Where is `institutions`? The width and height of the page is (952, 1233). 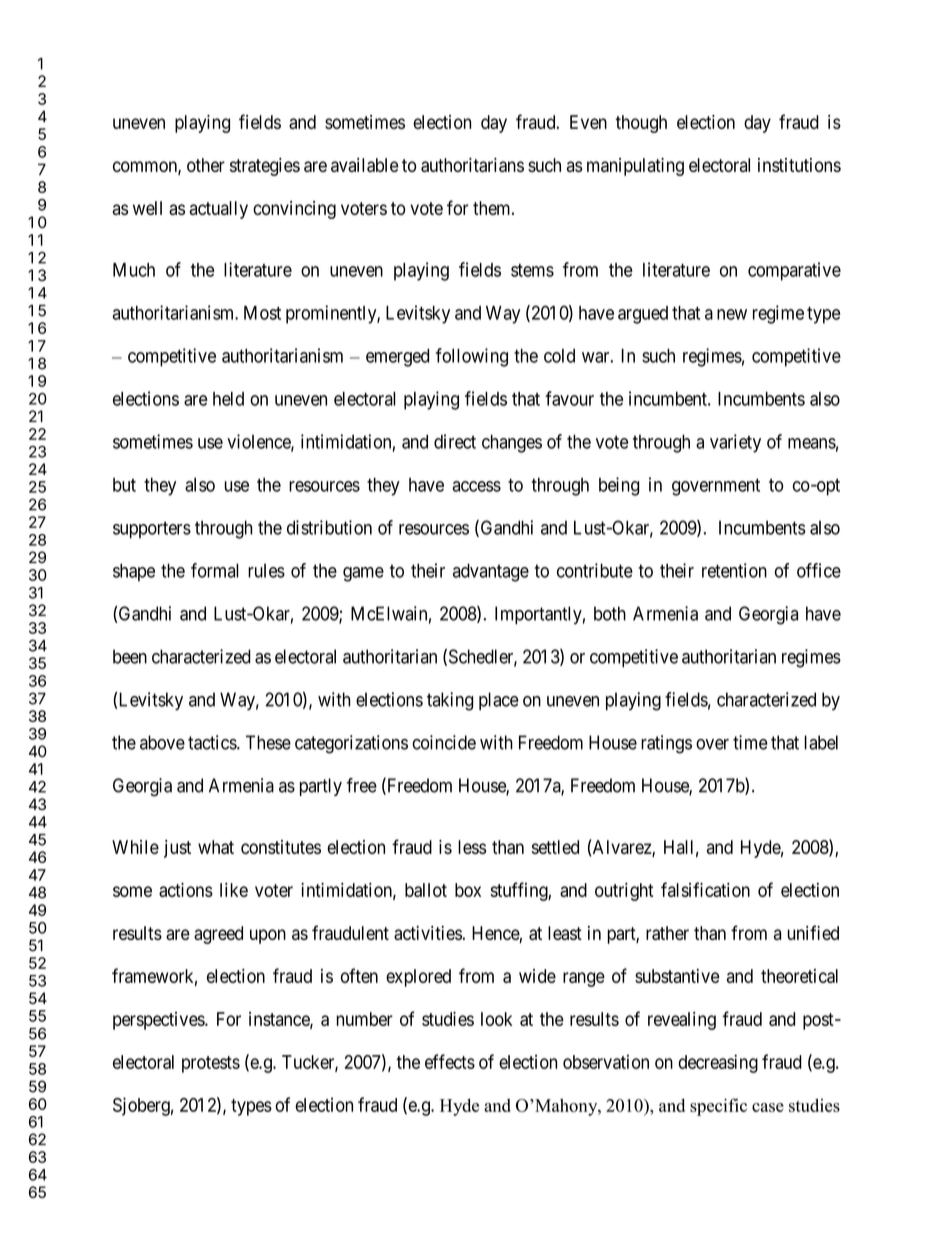 institutions is located at coordinates (799, 165).
